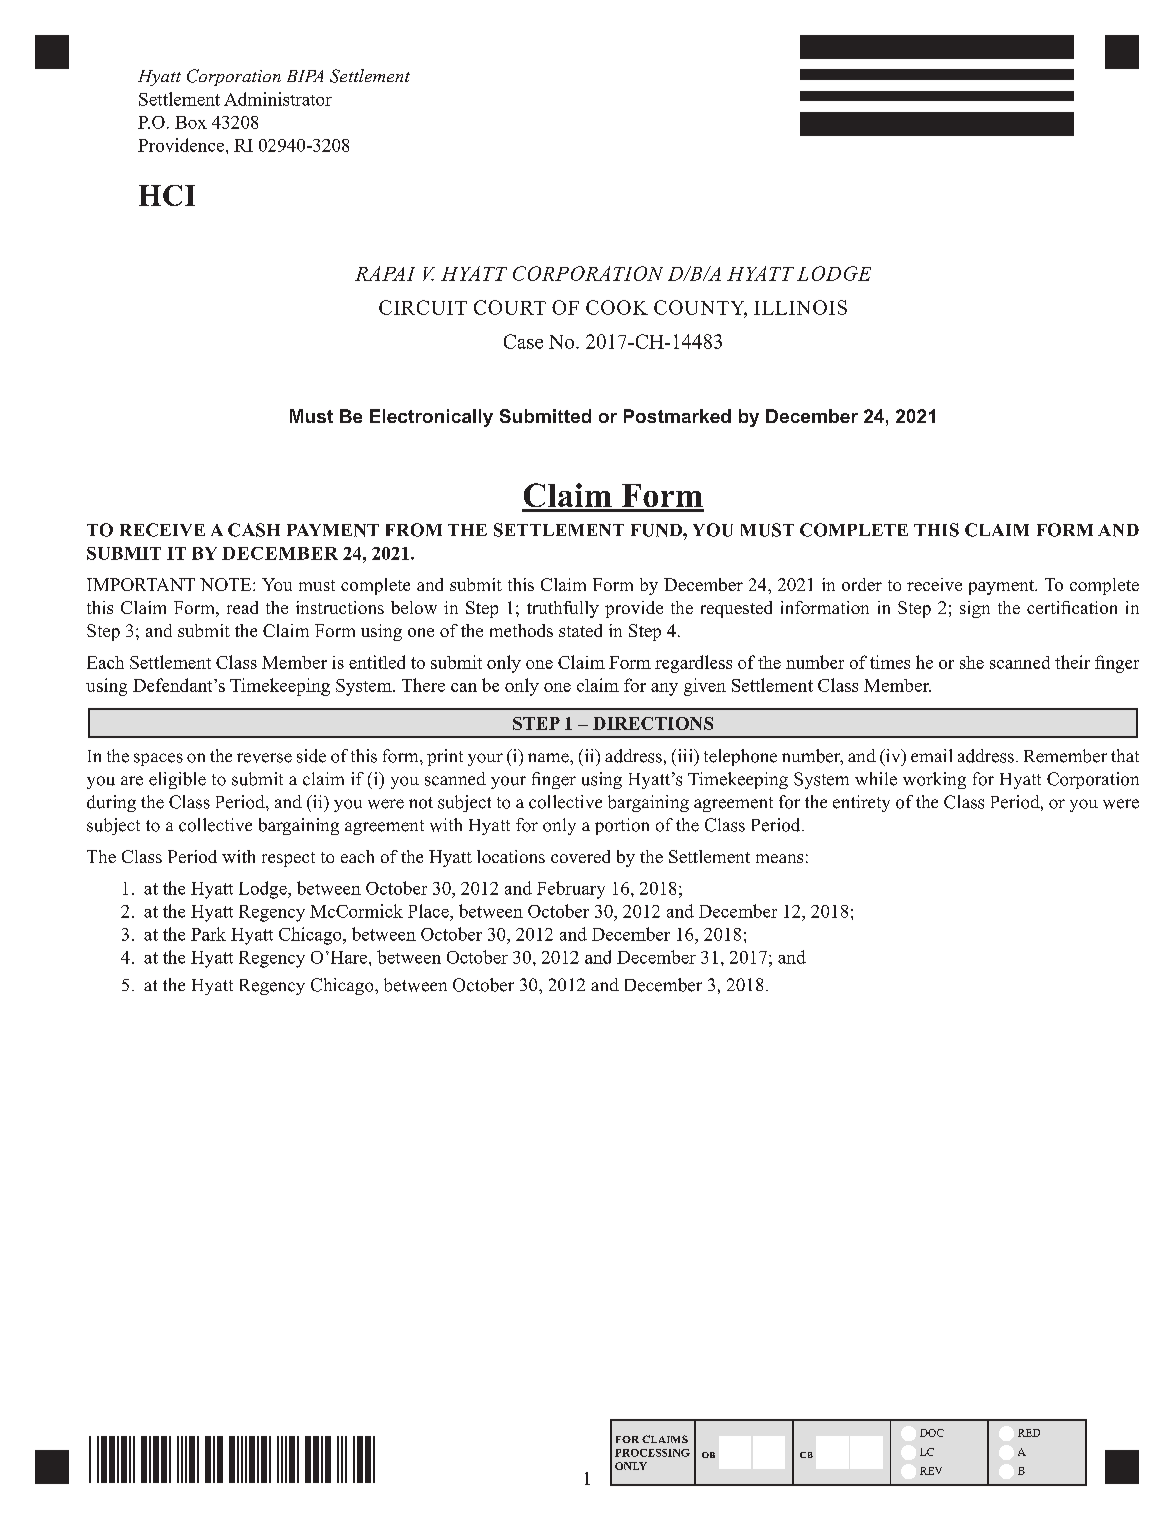 The height and width of the image is (1519, 1174). What do you see at coordinates (932, 1433) in the image?
I see `DOC` at bounding box center [932, 1433].
